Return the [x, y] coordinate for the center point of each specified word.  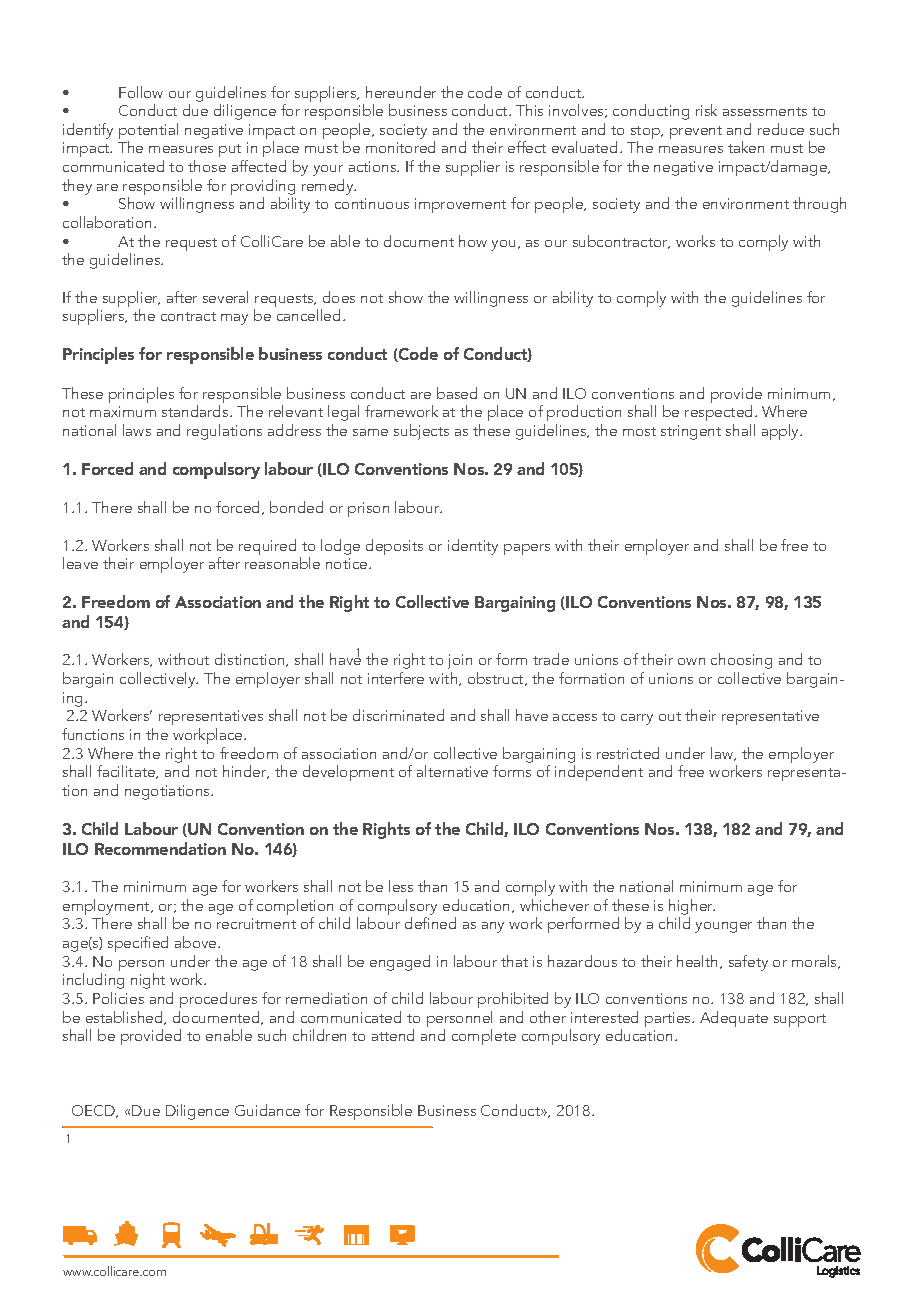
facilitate [127, 772]
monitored [400, 147]
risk [706, 110]
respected [720, 415]
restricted [628, 753]
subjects [421, 432]
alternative [452, 771]
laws [137, 430]
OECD [95, 1111]
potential [148, 132]
